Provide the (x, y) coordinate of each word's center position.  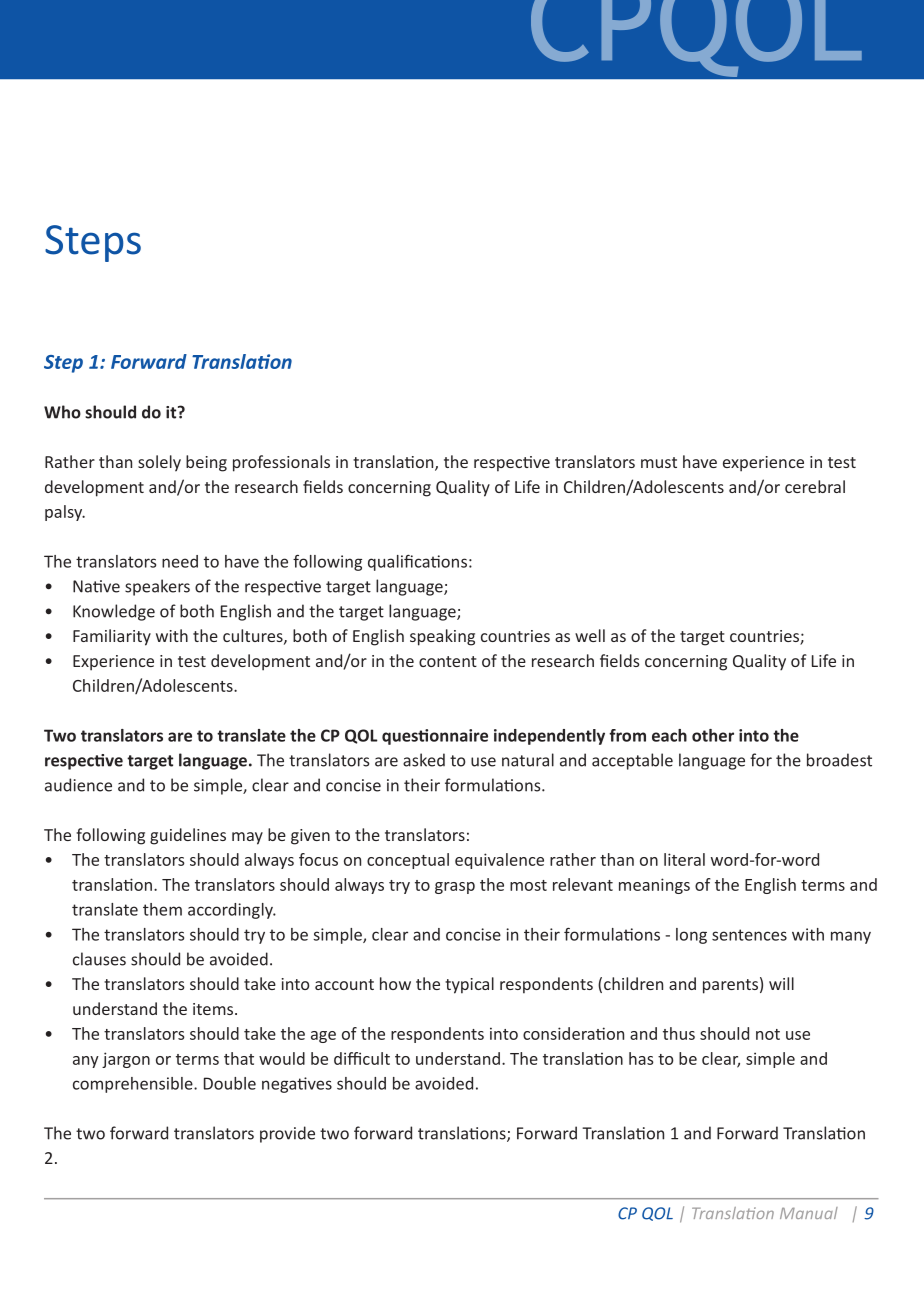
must (659, 462)
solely (159, 463)
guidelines (188, 836)
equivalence (499, 861)
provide (287, 1134)
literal (684, 859)
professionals (281, 463)
